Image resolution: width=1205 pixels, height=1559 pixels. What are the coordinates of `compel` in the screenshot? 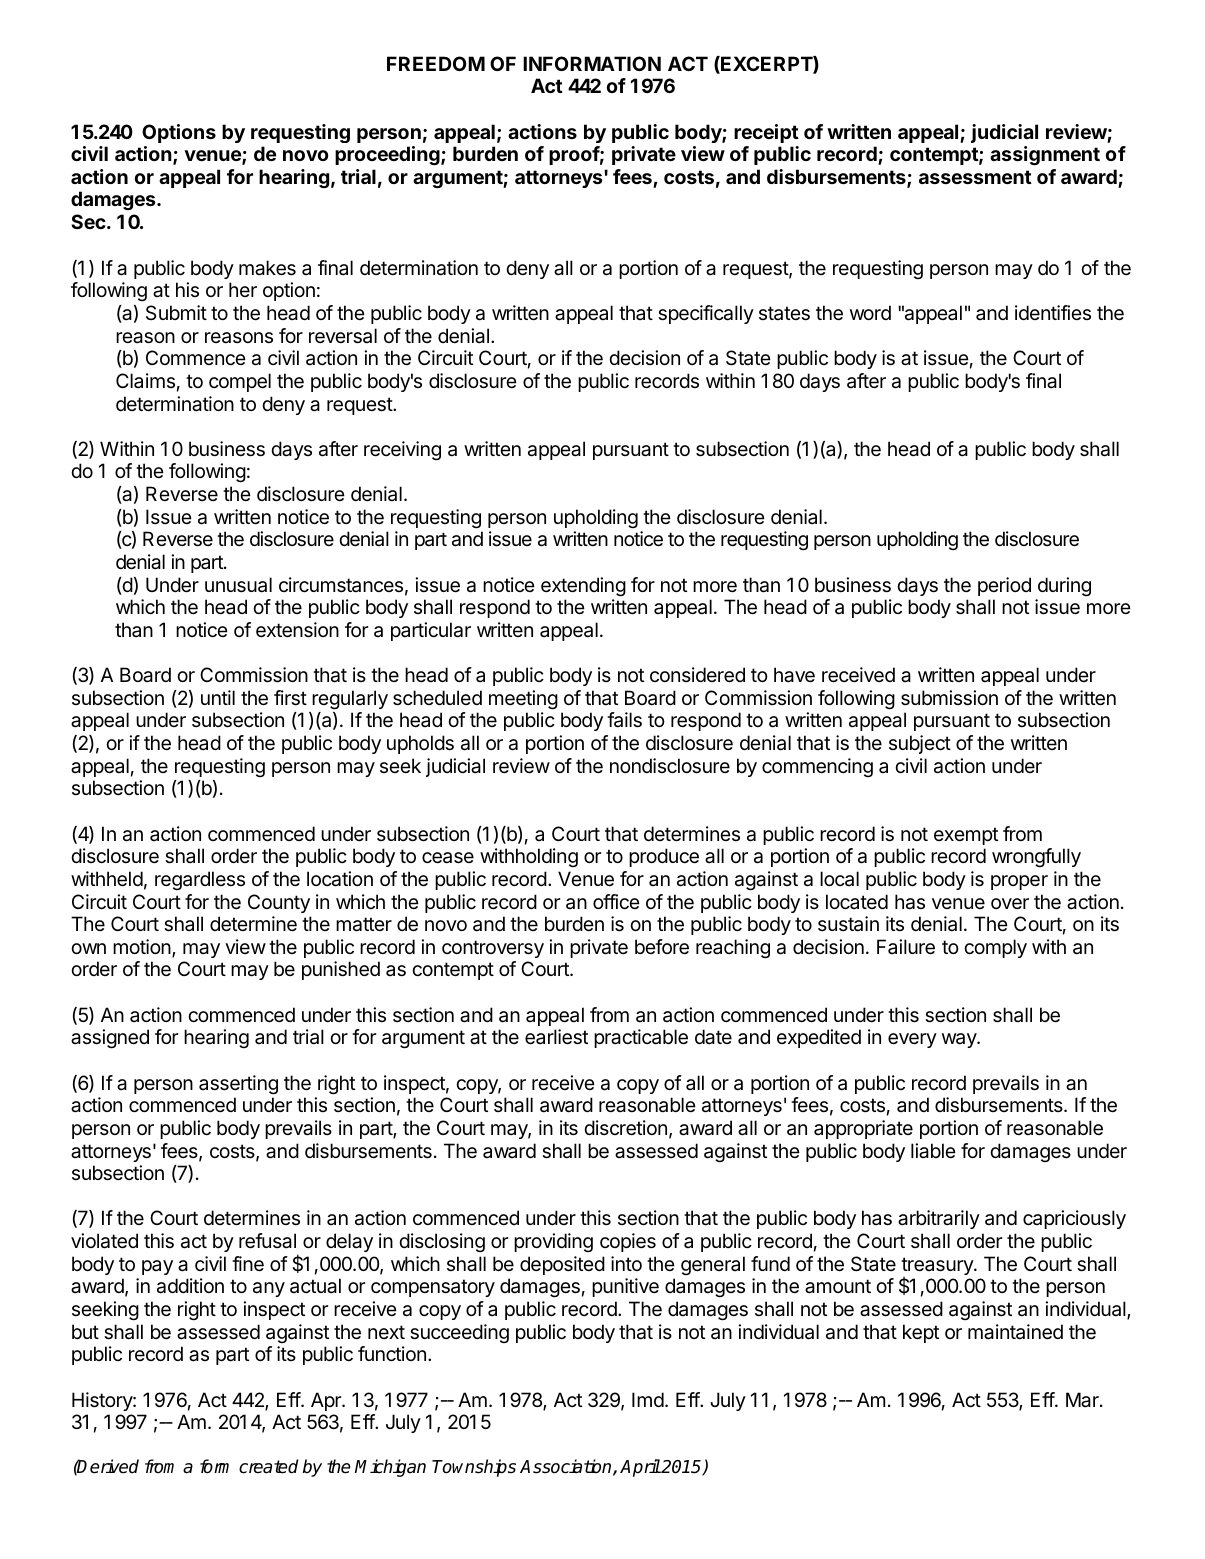 It's located at (240, 382).
